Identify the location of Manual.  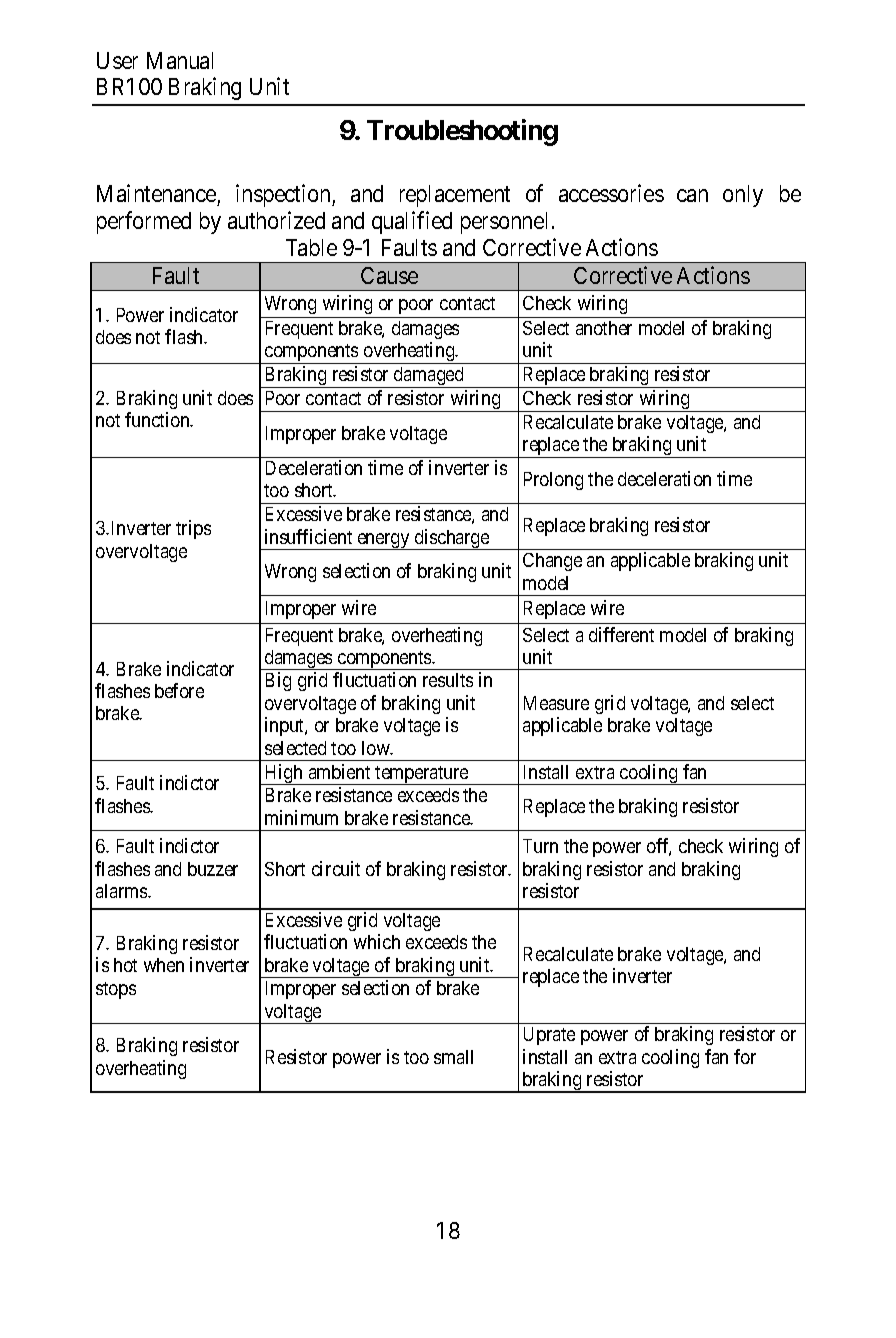
(180, 60).
